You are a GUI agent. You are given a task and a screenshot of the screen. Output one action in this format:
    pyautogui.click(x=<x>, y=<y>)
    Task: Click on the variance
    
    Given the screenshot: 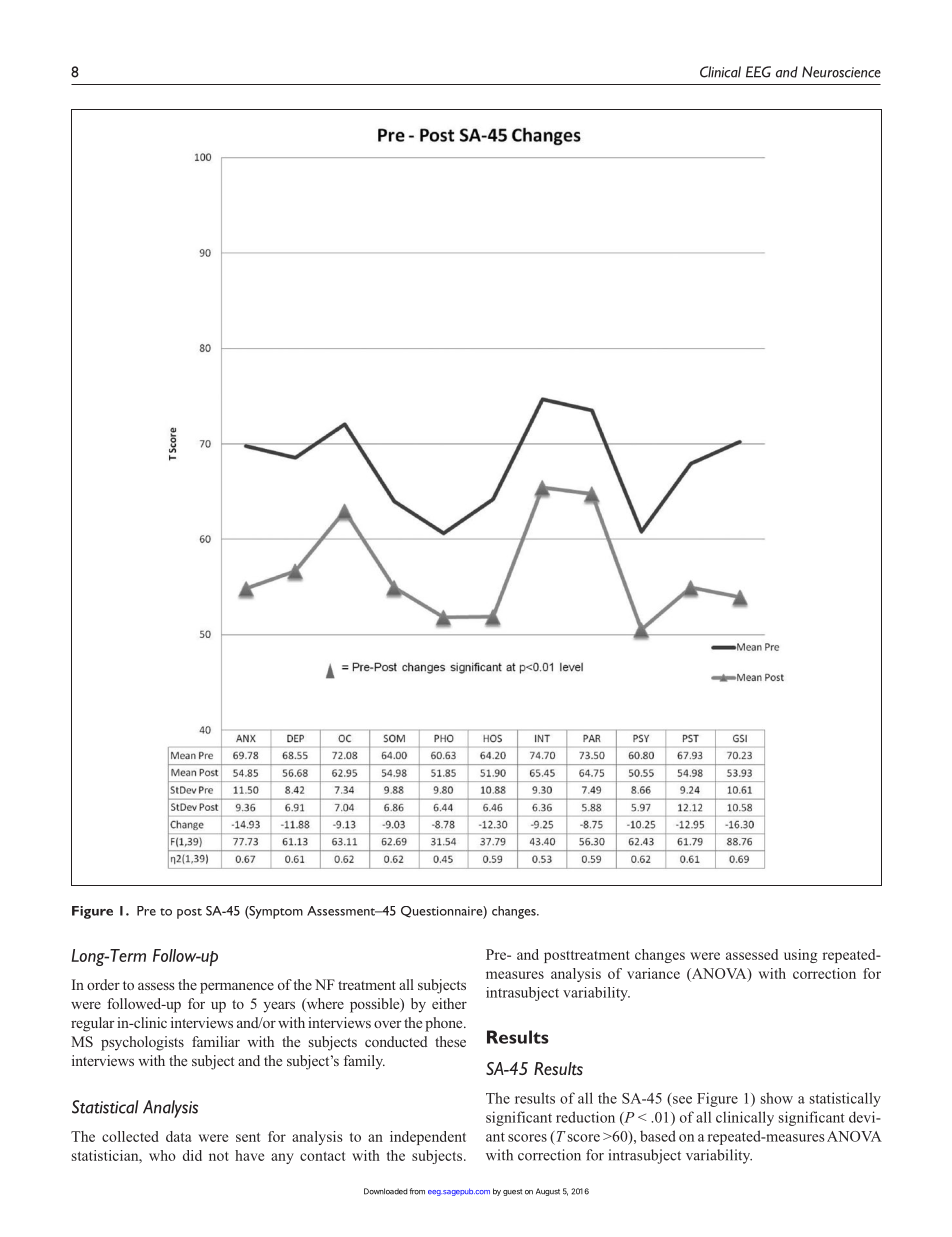 What is the action you would take?
    pyautogui.click(x=653, y=973)
